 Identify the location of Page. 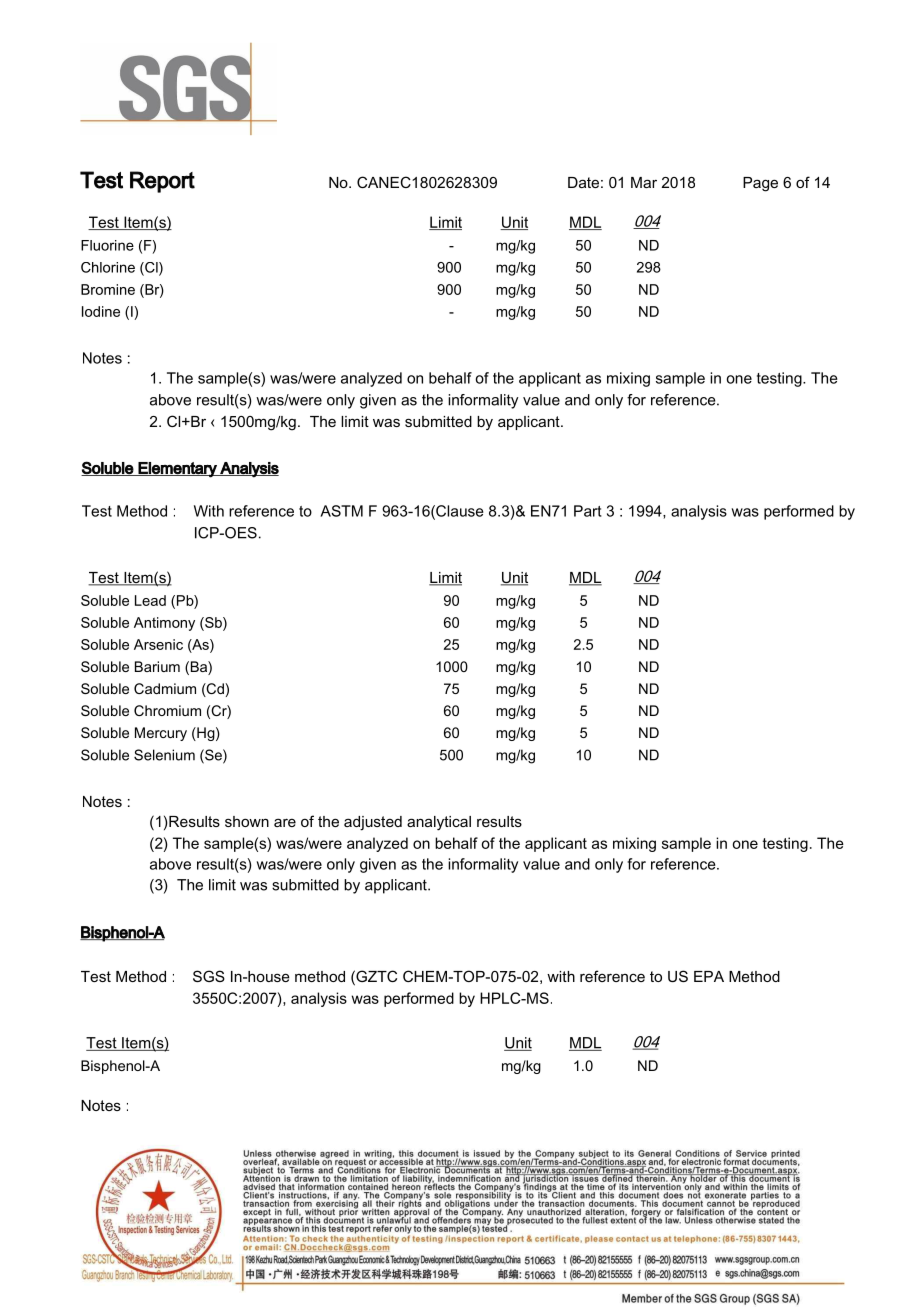
(760, 184).
